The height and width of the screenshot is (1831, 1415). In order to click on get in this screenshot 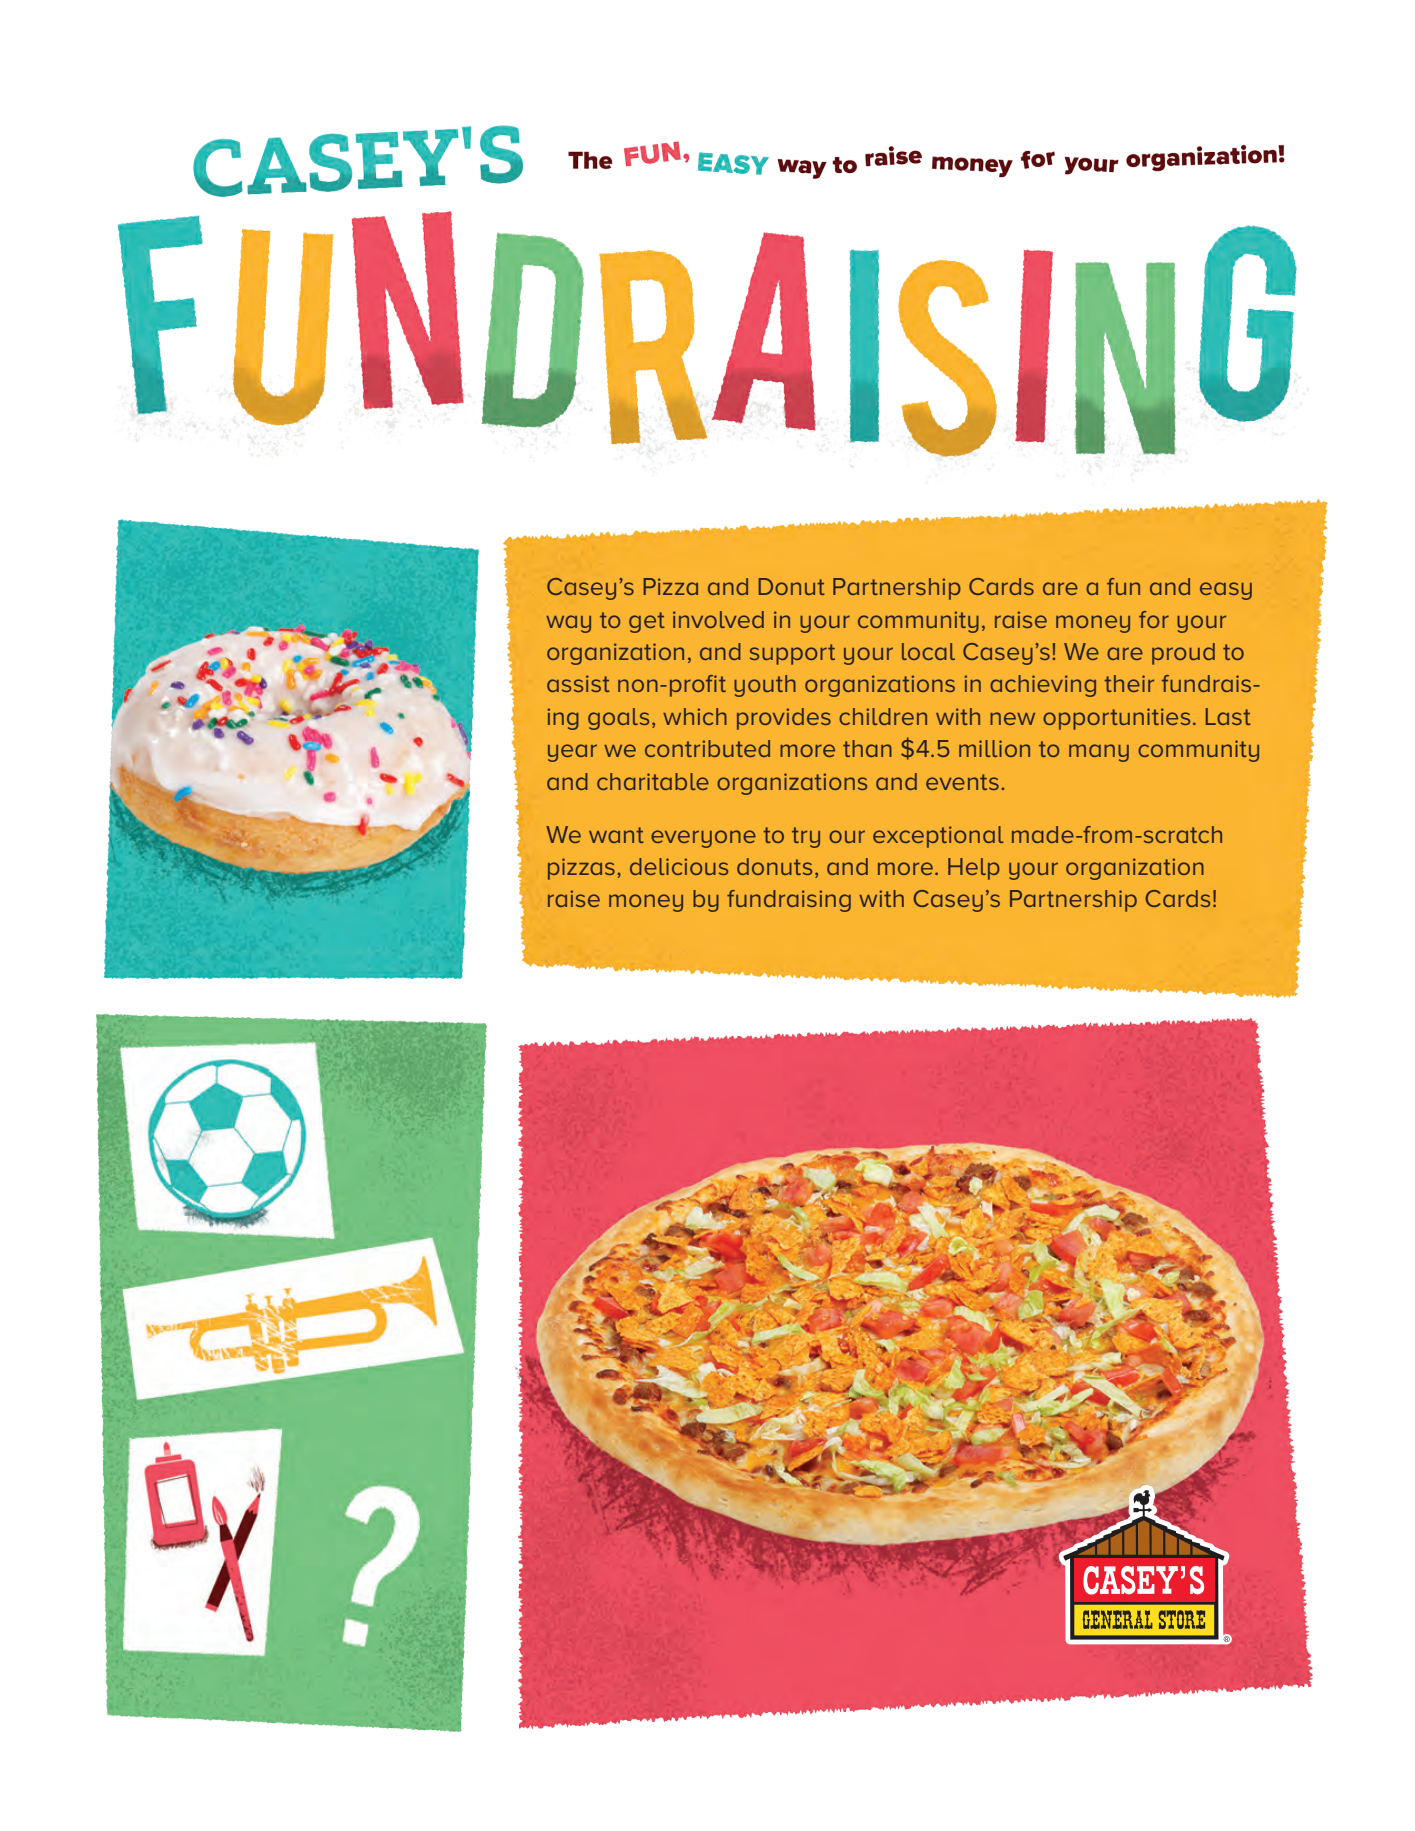, I will do `click(647, 622)`.
